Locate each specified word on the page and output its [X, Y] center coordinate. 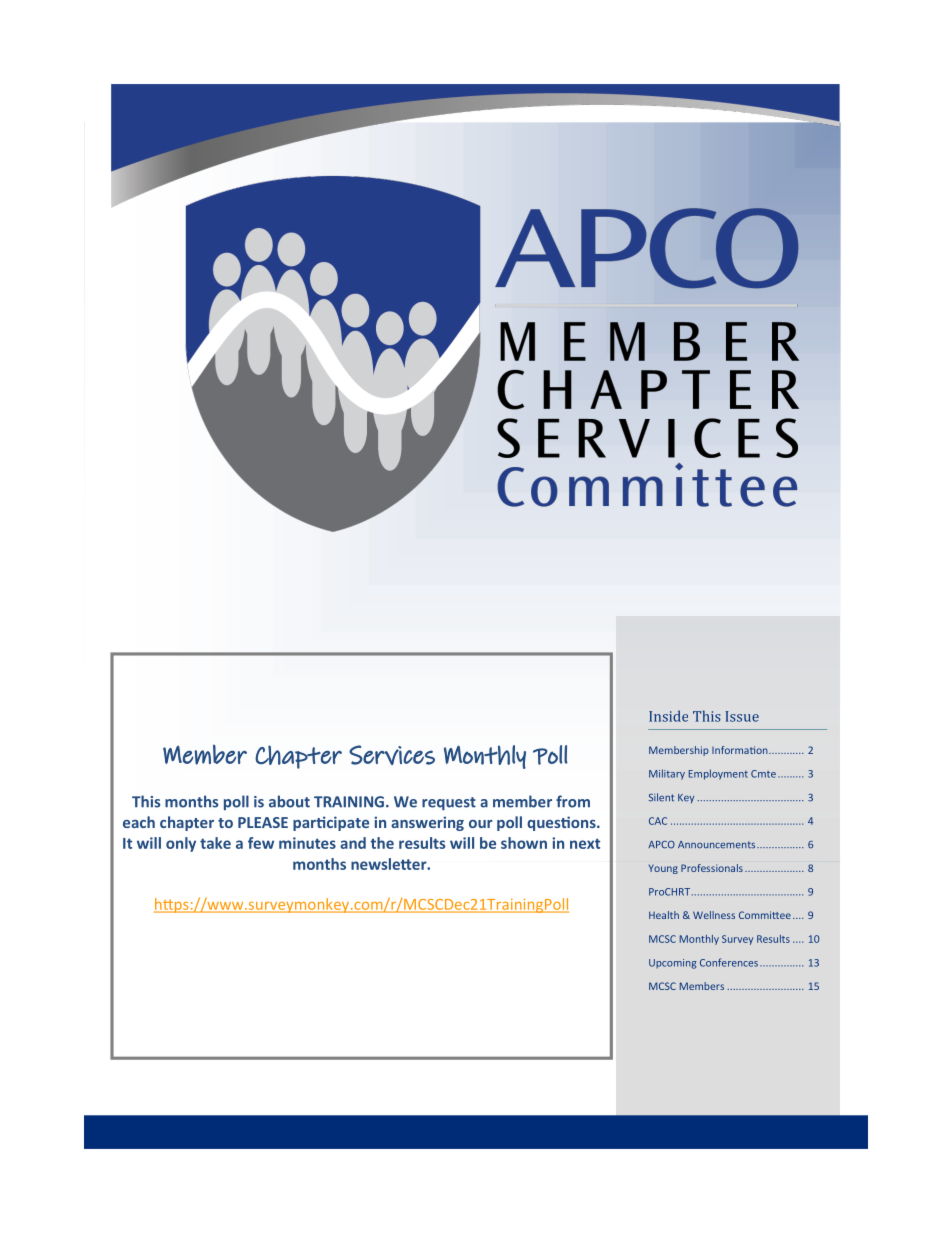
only [181, 844]
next [585, 843]
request [449, 804]
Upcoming [673, 964]
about [289, 801]
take [215, 843]
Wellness [714, 915]
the [382, 843]
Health [664, 915]
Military [667, 774]
